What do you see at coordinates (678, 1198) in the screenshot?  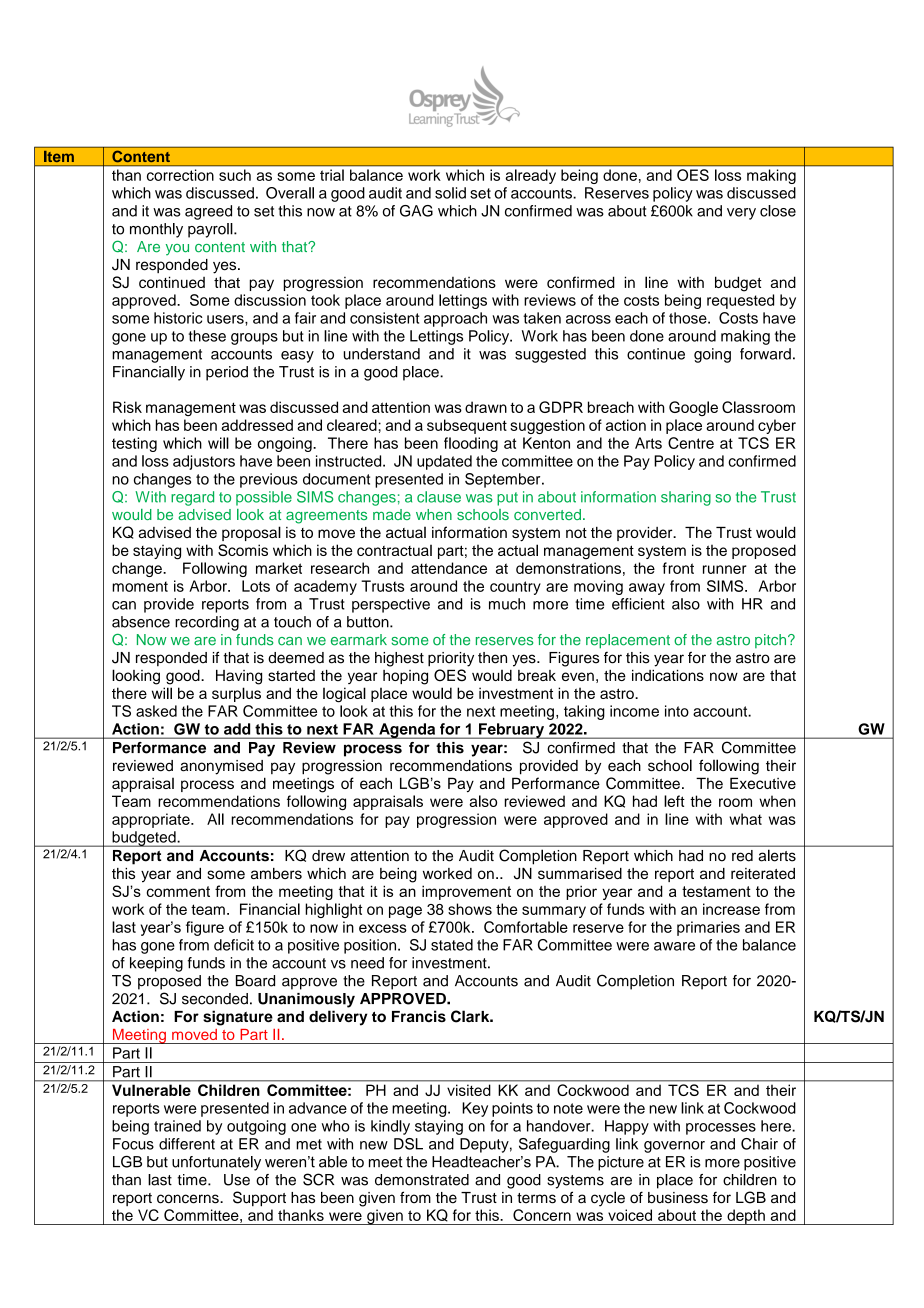 I see `business` at bounding box center [678, 1198].
